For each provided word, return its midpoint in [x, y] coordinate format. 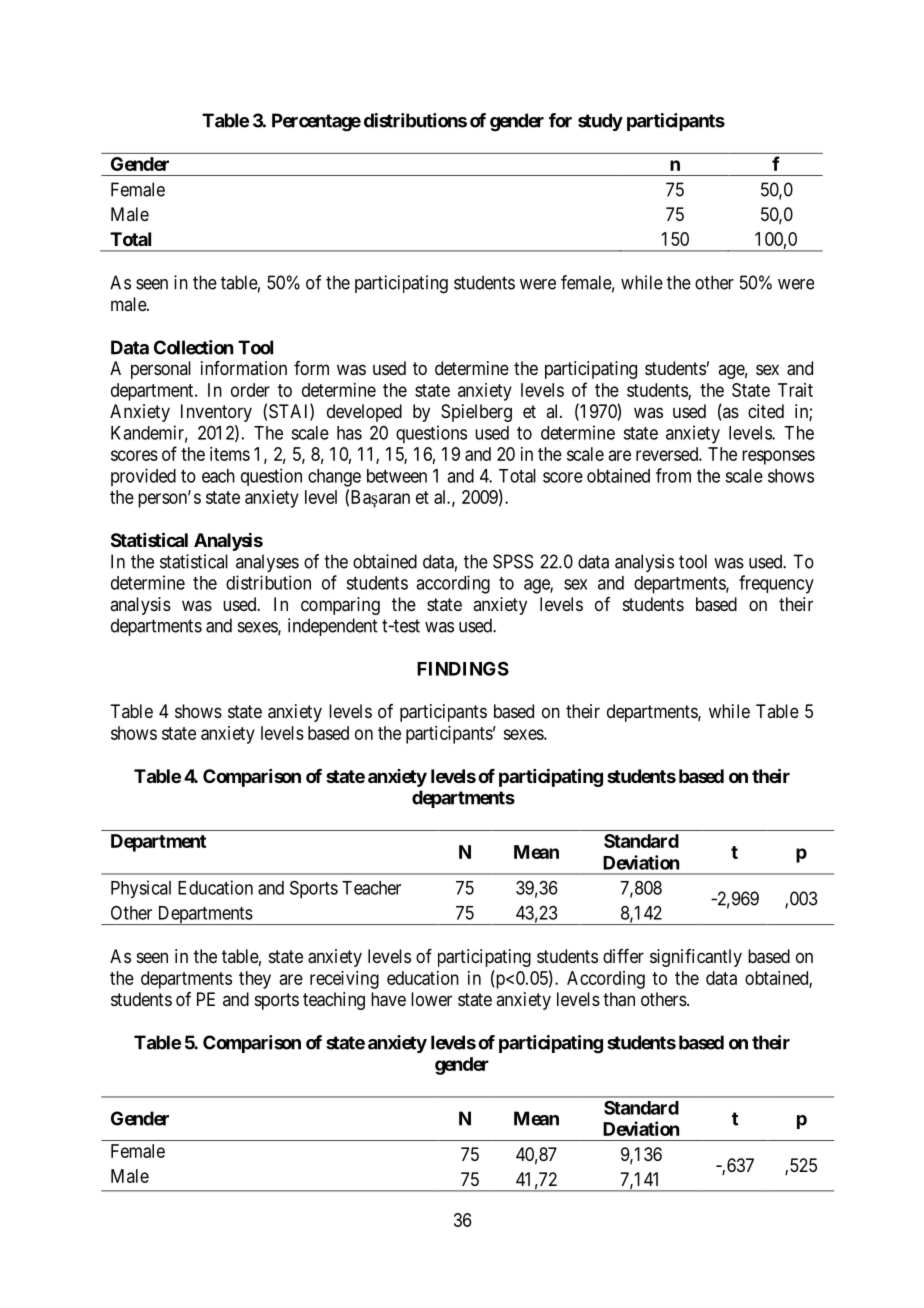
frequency [776, 584]
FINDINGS [463, 668]
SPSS [513, 561]
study [600, 122]
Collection [193, 347]
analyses [267, 563]
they [255, 980]
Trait [795, 390]
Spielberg [476, 413]
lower [431, 999]
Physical [141, 889]
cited [766, 411]
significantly [696, 958]
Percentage [316, 122]
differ [623, 956]
